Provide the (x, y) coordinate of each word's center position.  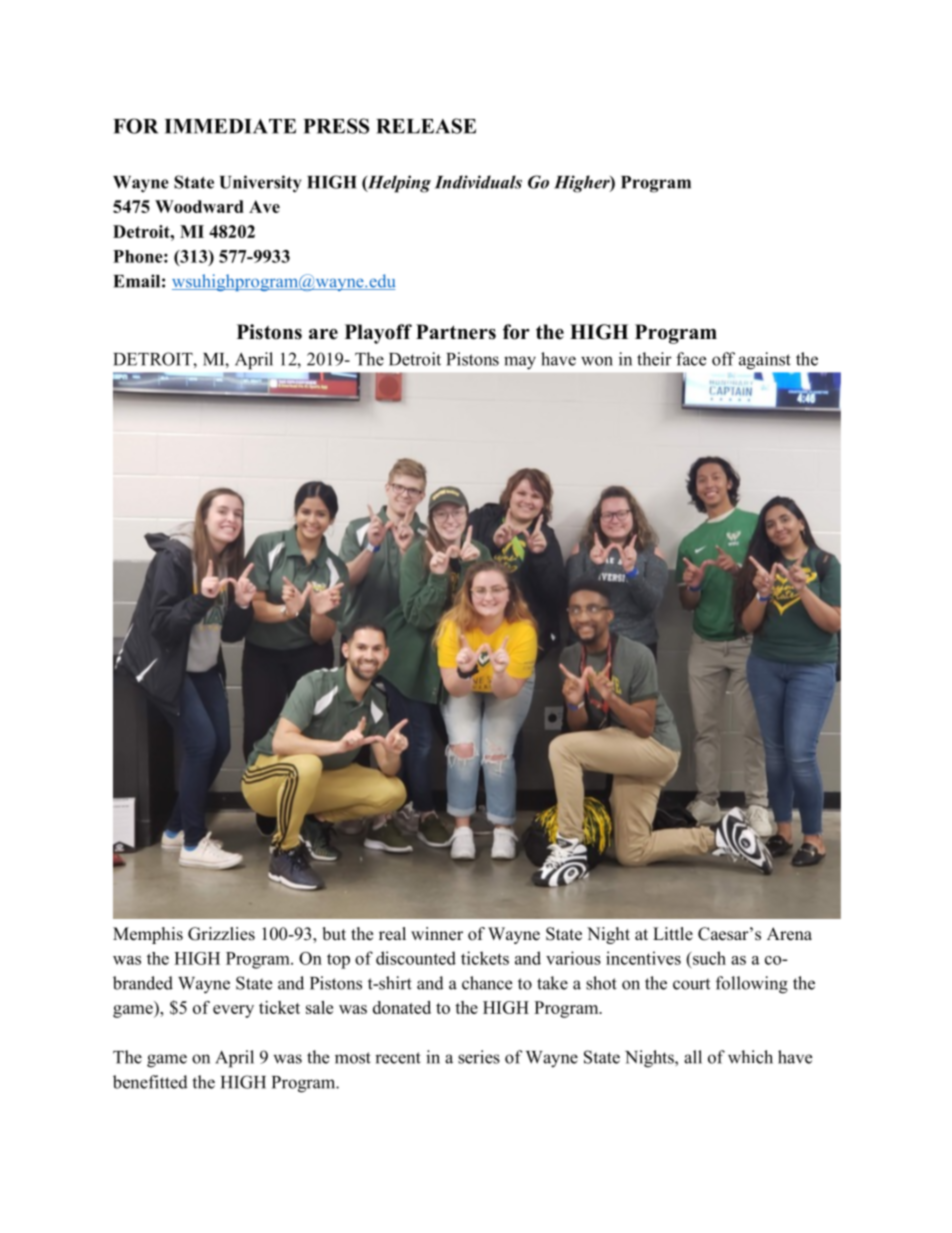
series (479, 1057)
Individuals (478, 182)
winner (437, 934)
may (520, 362)
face (691, 359)
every (233, 1011)
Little (673, 934)
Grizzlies (221, 934)
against (765, 361)
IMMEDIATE (230, 126)
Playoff (378, 334)
